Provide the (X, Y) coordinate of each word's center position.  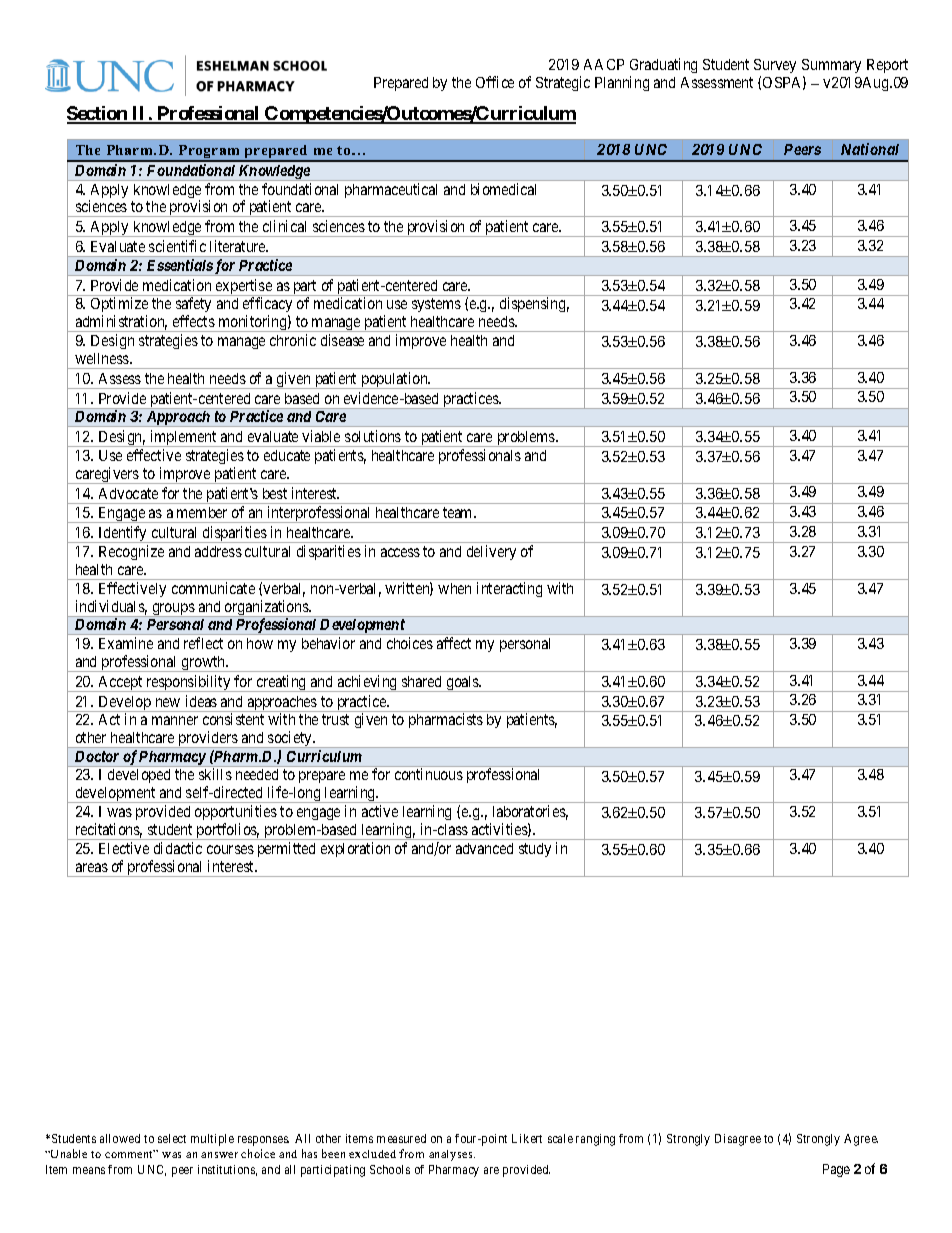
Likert (527, 1138)
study (535, 850)
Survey (775, 66)
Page (836, 1170)
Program (209, 153)
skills (215, 774)
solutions (373, 436)
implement (184, 438)
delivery (491, 552)
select (172, 1138)
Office (495, 82)
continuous (429, 774)
